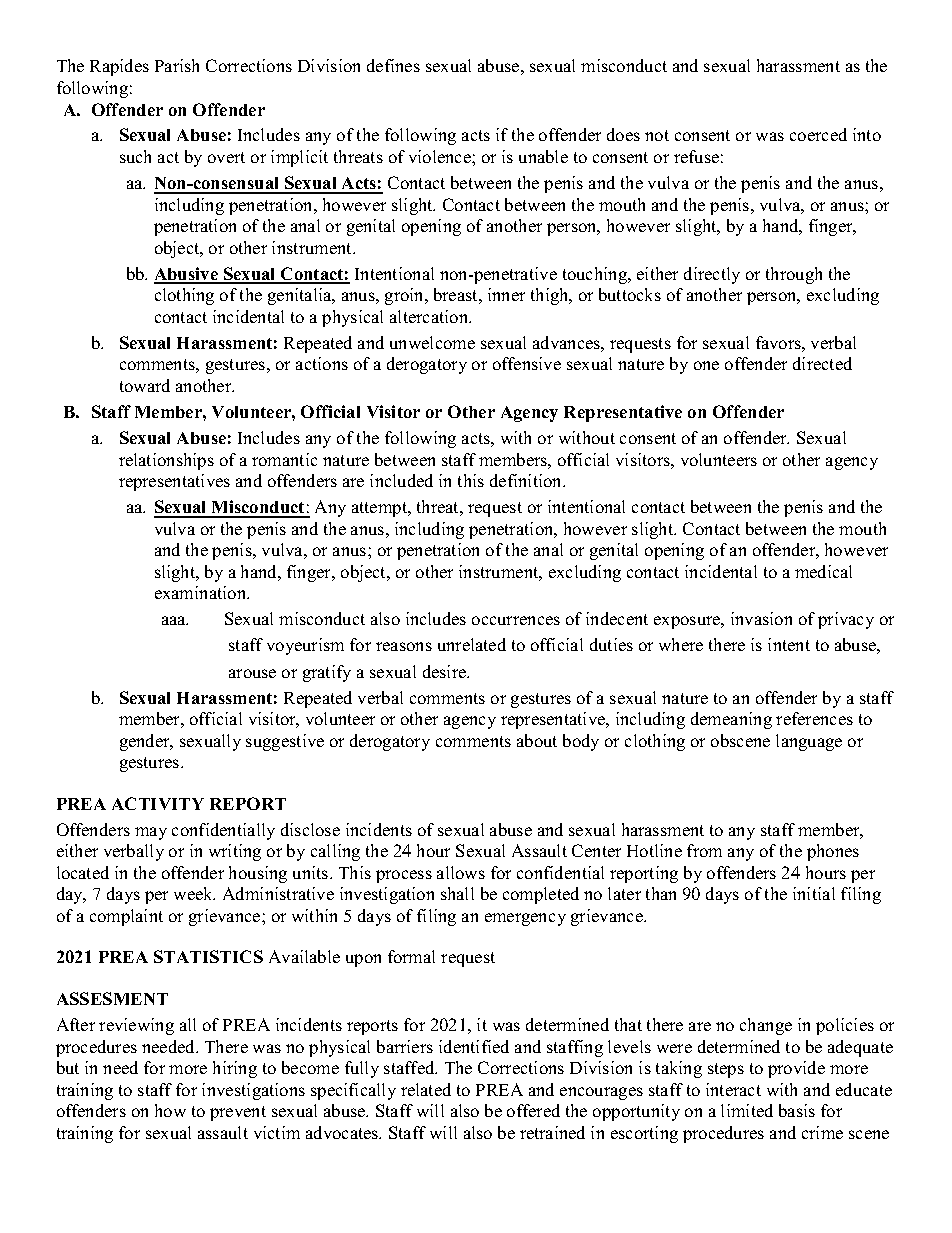 Image resolution: width=952 pixels, height=1233 pixels. Describe the element at coordinates (809, 742) in the screenshot. I see `language` at that location.
